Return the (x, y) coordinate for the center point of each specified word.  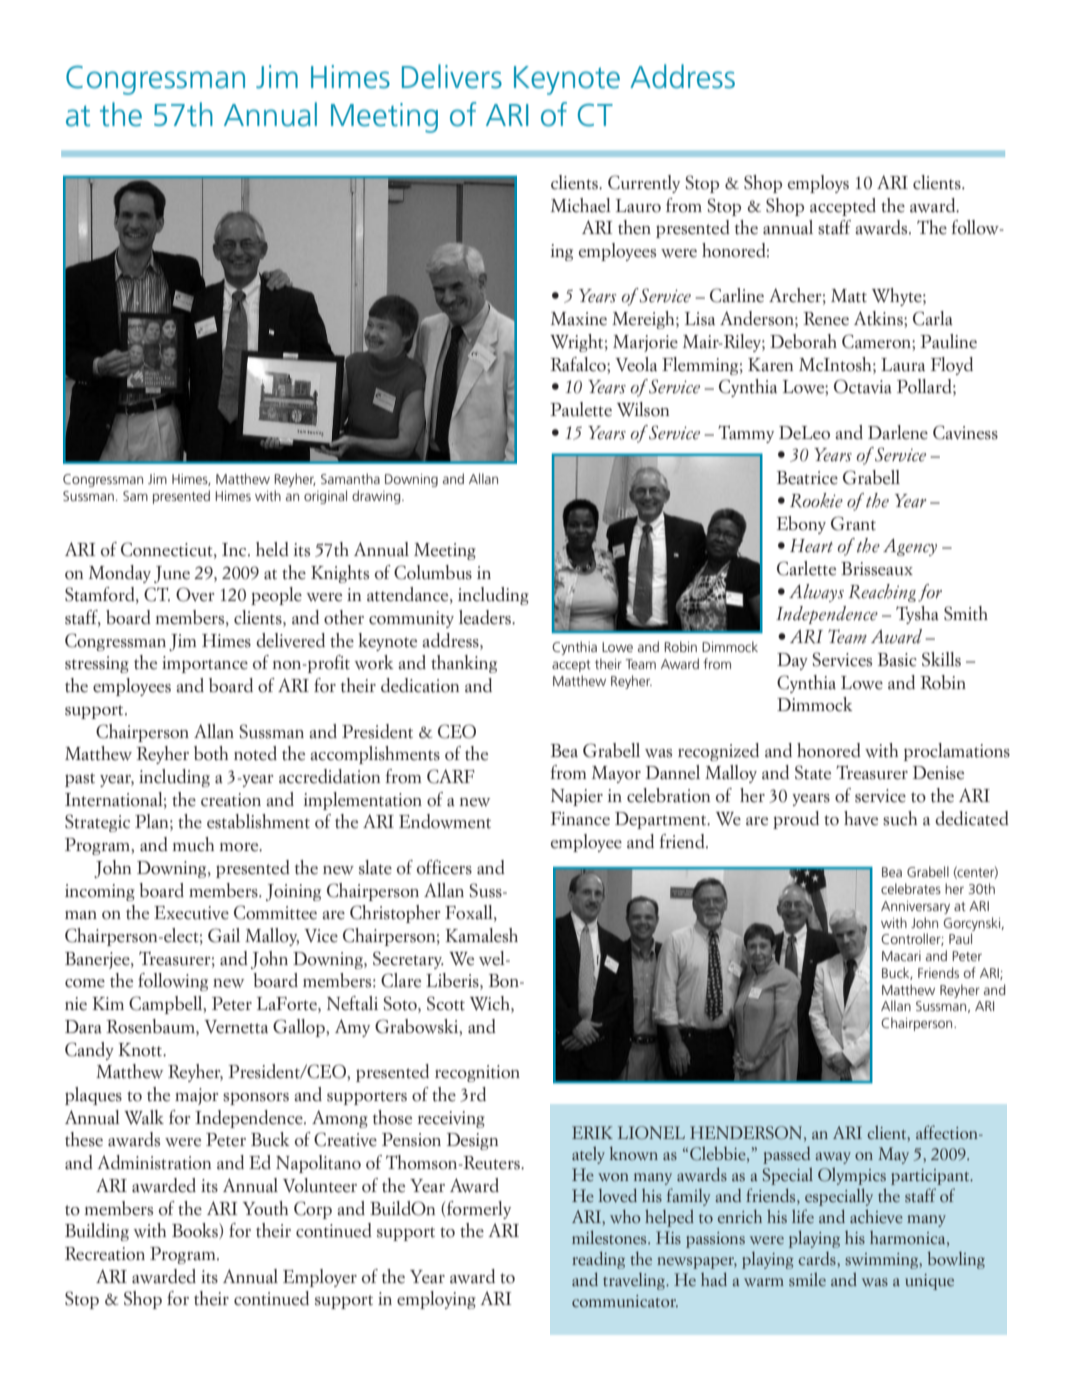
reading (598, 1260)
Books (196, 1231)
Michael (581, 205)
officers (444, 867)
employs (818, 184)
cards (818, 1260)
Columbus (433, 572)
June (172, 574)
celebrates (911, 888)
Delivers (452, 76)
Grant (853, 523)
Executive (191, 913)
